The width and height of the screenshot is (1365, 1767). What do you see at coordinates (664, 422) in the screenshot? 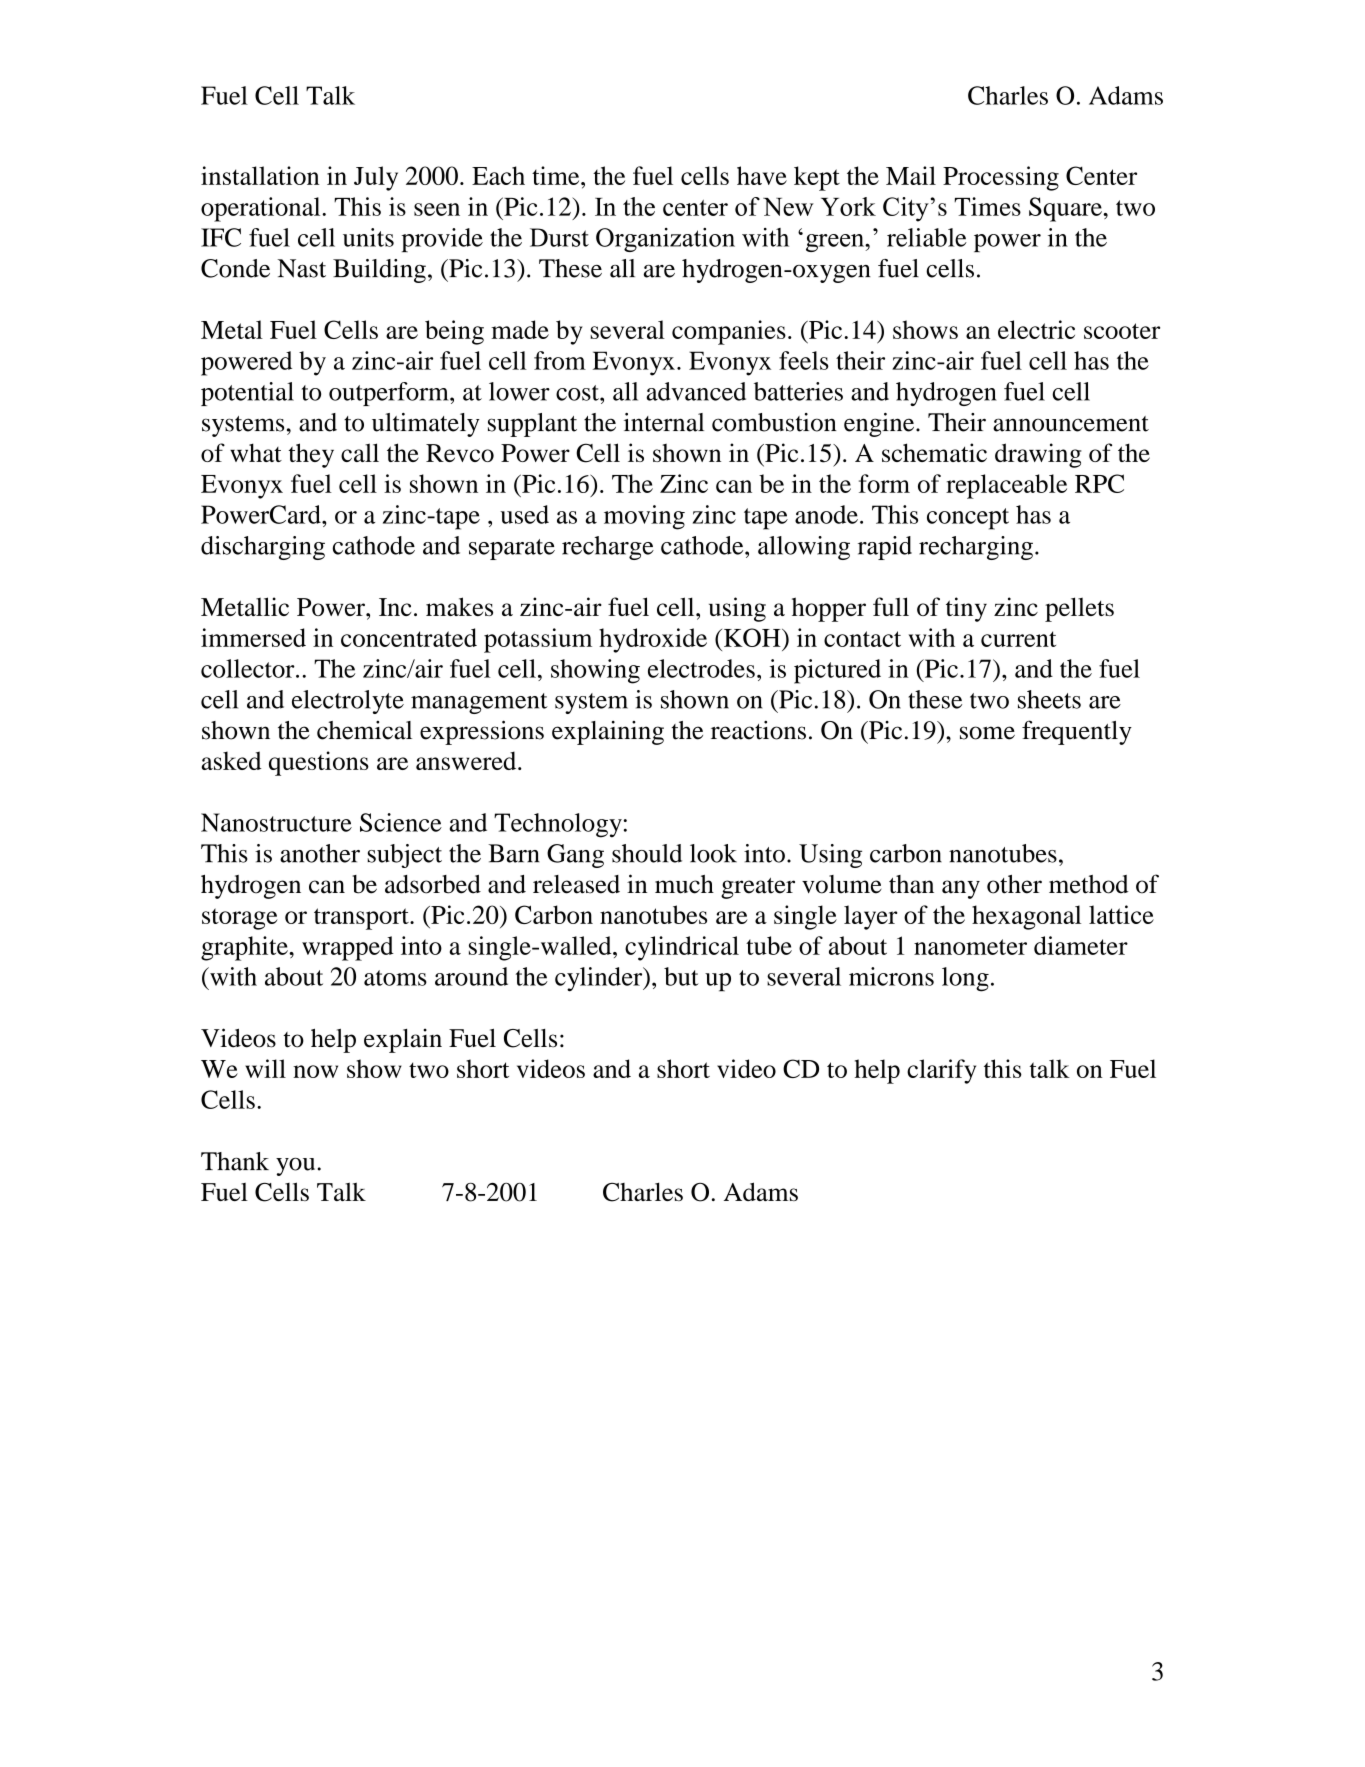
I see `internal` at bounding box center [664, 422].
